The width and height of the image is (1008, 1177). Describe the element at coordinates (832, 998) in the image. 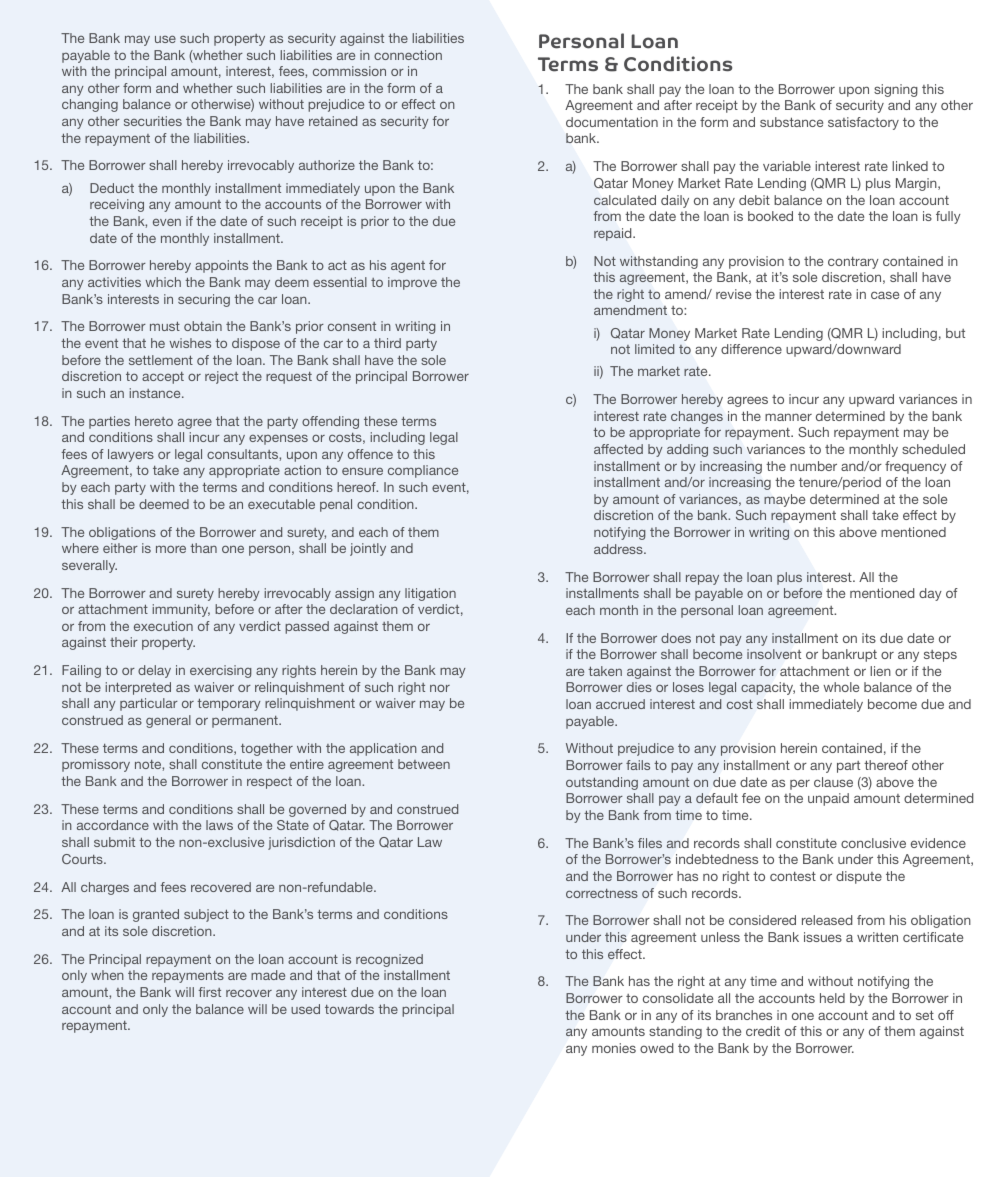

I see `held` at that location.
